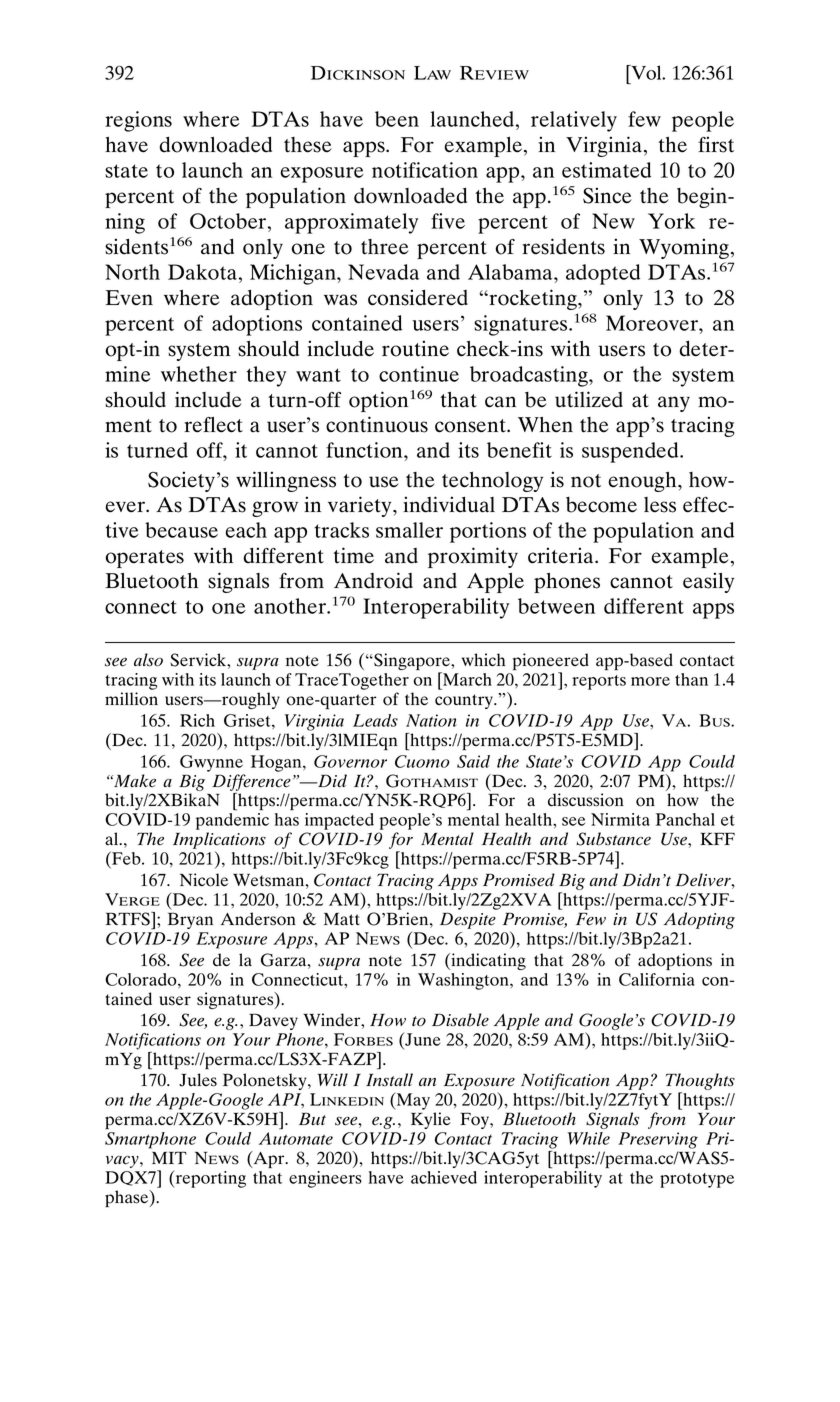  I want to click on regions, so click(138, 121).
